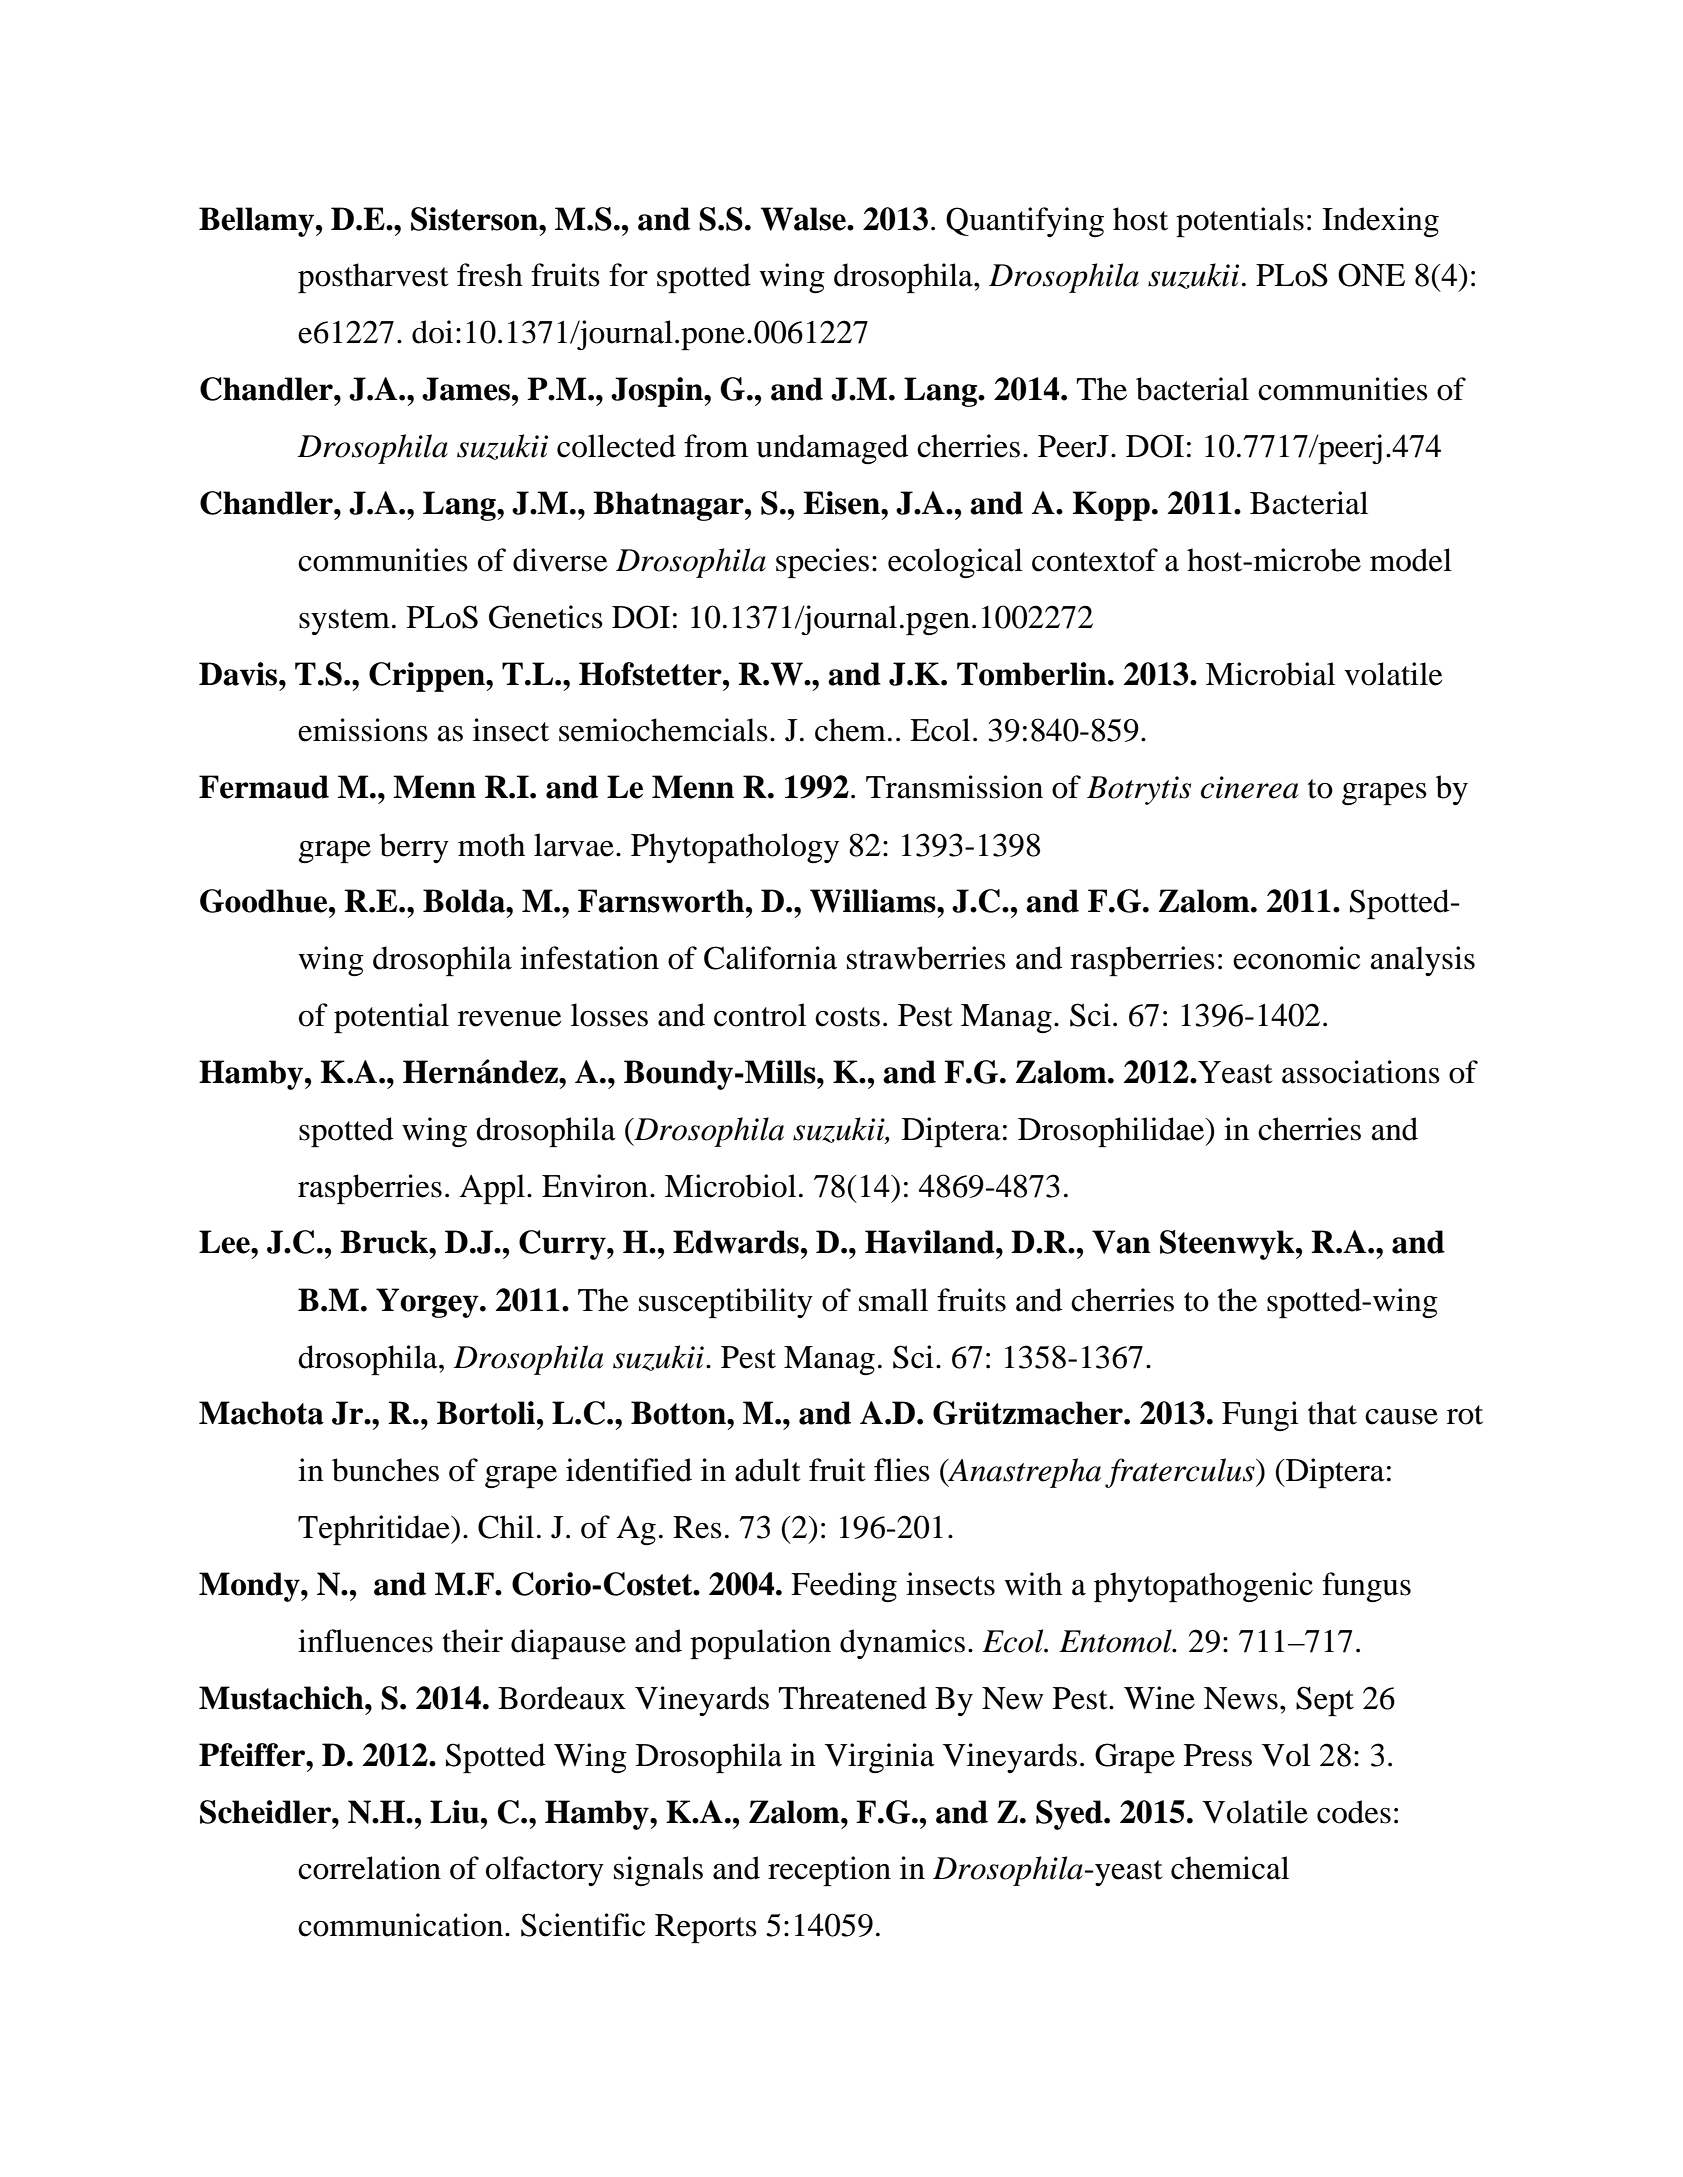 The height and width of the screenshot is (2177, 1683). I want to click on correlation, so click(369, 1868).
